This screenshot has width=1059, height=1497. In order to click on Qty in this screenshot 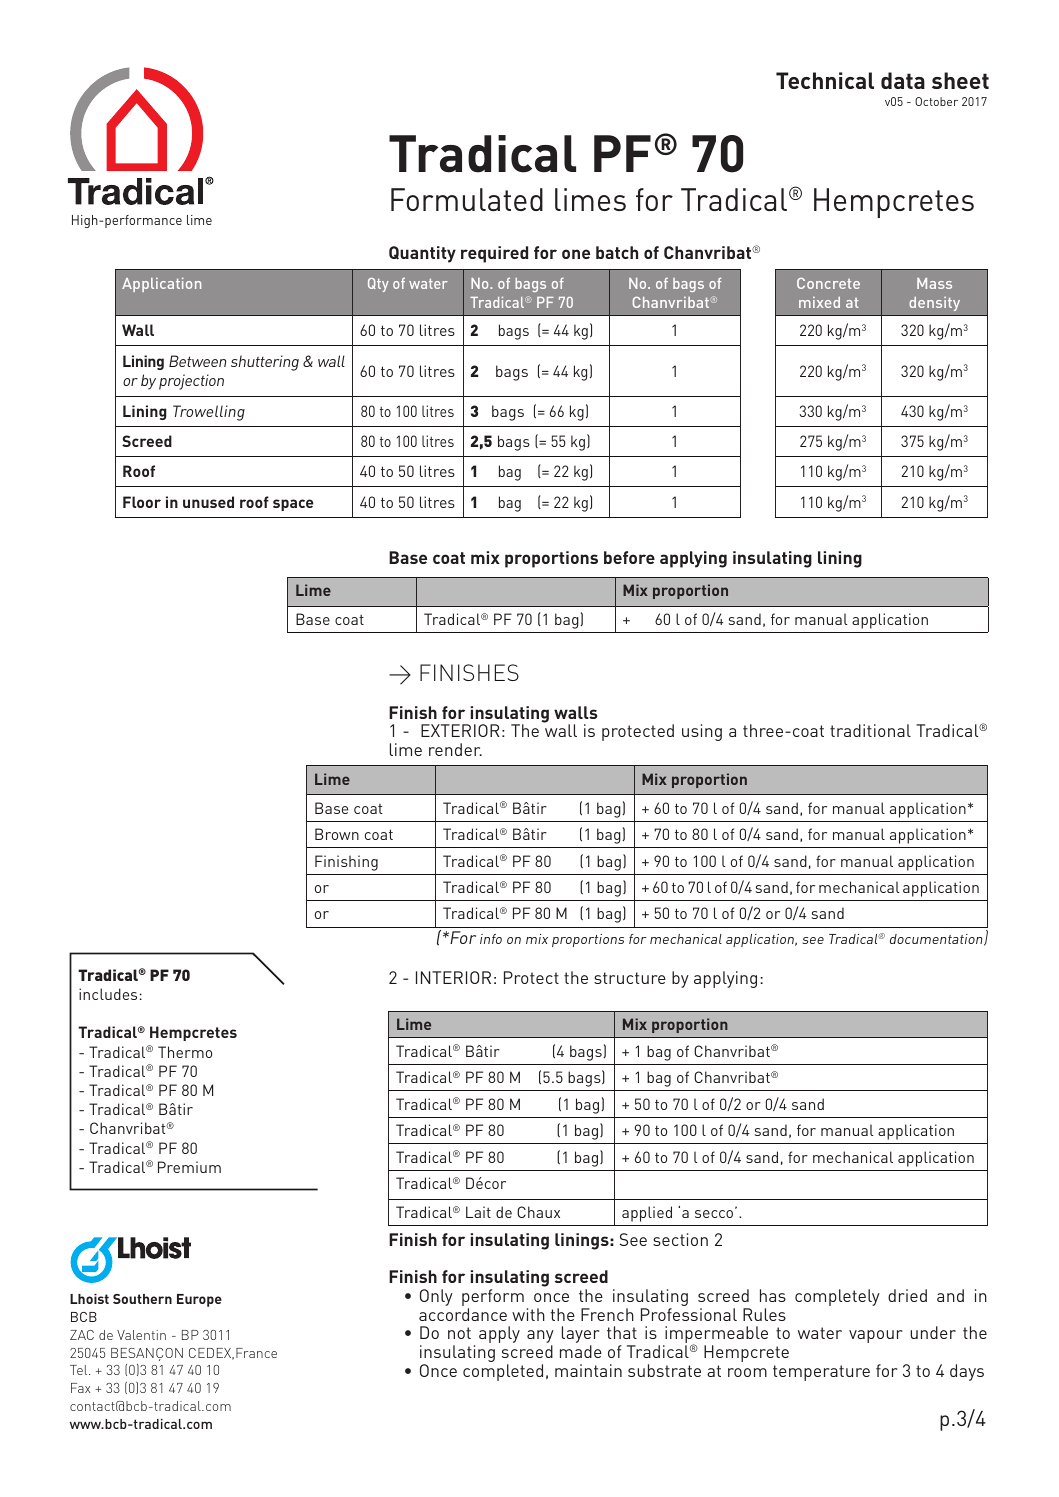, I will do `click(378, 285)`.
